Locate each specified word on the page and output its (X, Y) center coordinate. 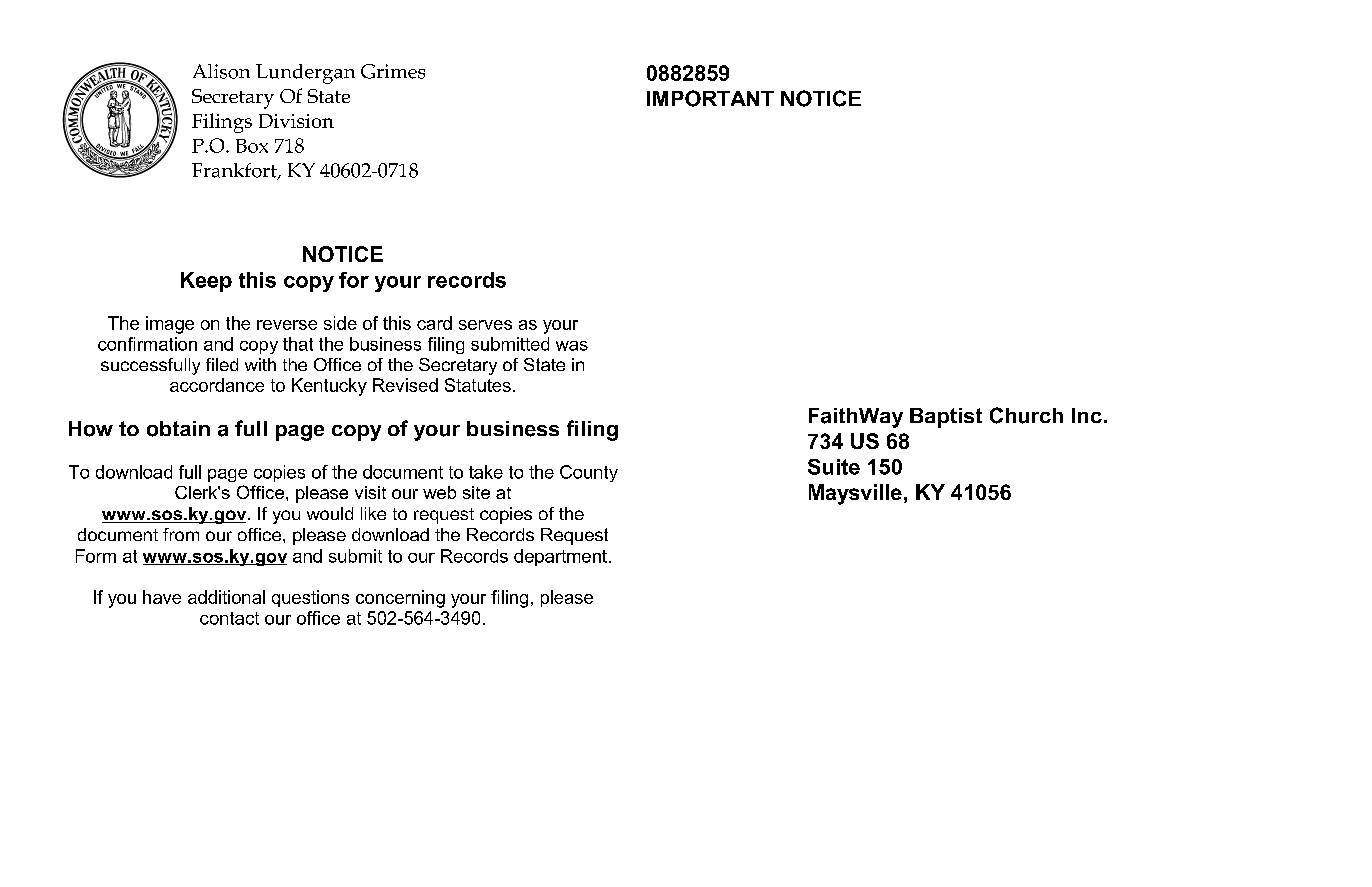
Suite (834, 467)
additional (226, 597)
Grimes (393, 71)
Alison (221, 71)
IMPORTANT (710, 98)
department (560, 557)
